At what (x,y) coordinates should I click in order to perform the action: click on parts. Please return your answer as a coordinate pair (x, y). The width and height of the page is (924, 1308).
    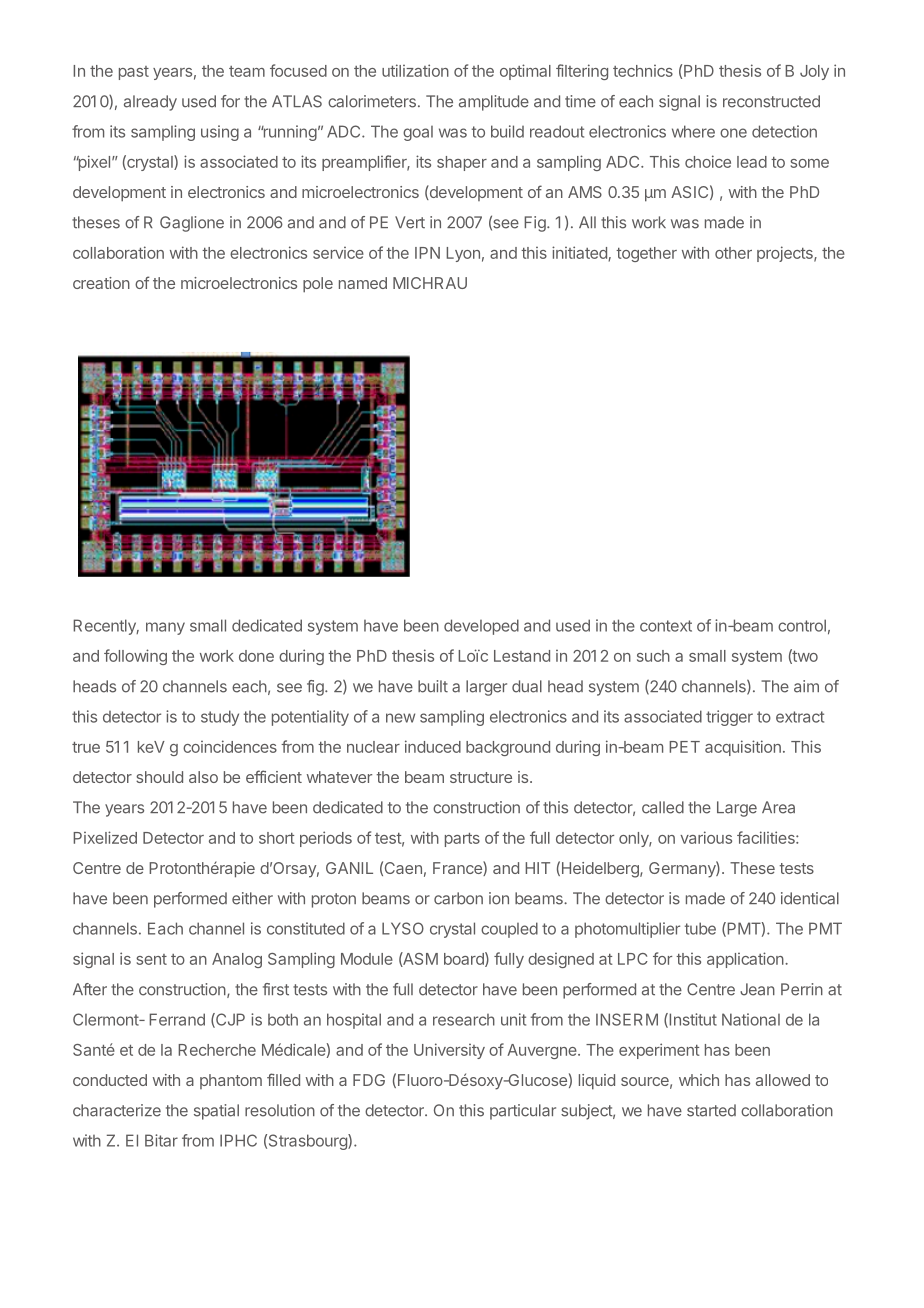
    Looking at the image, I should click on (462, 840).
